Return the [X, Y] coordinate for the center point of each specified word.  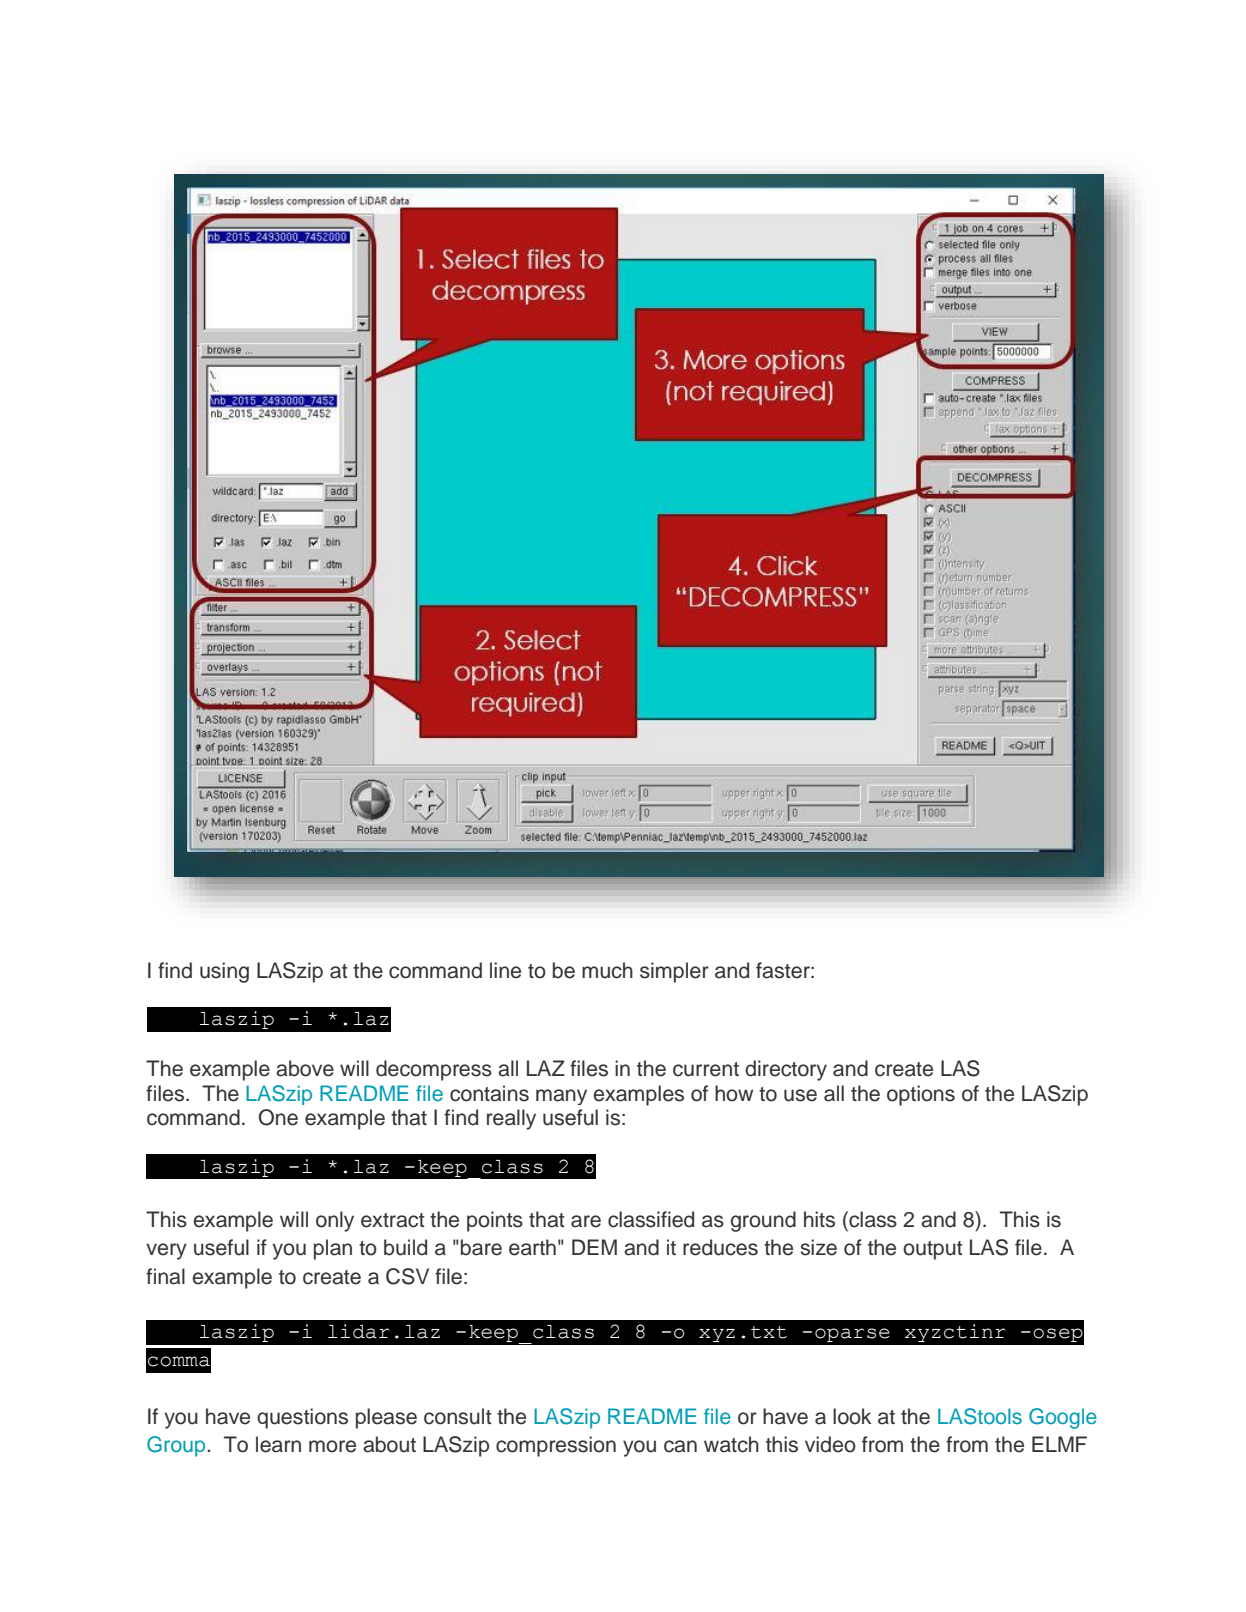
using [224, 972]
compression [556, 1446]
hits [819, 1219]
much [607, 970]
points [495, 1221]
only [335, 1221]
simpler [674, 972]
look [852, 1416]
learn [278, 1444]
